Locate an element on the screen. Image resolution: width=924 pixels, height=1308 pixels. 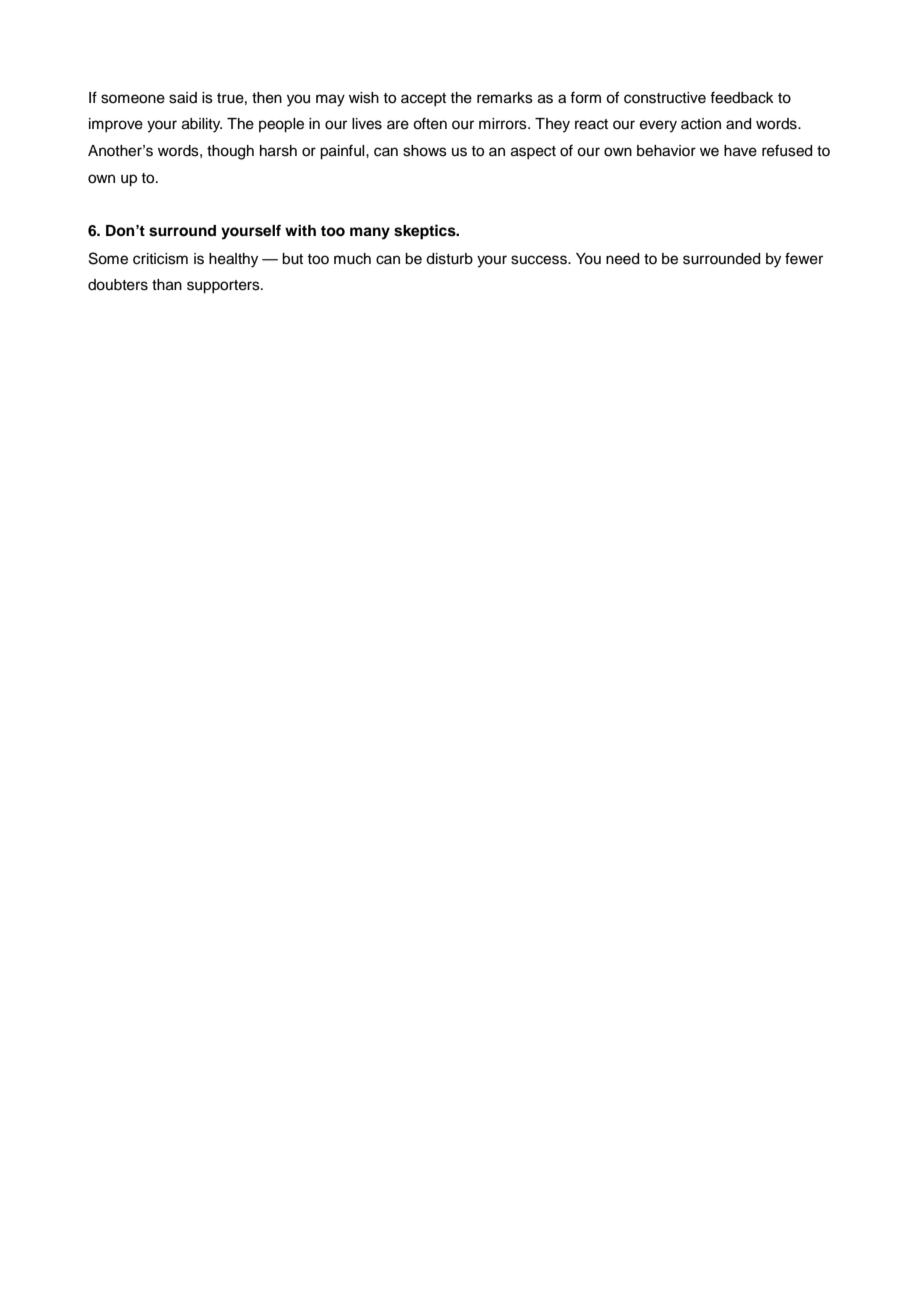
aspect is located at coordinates (533, 152).
